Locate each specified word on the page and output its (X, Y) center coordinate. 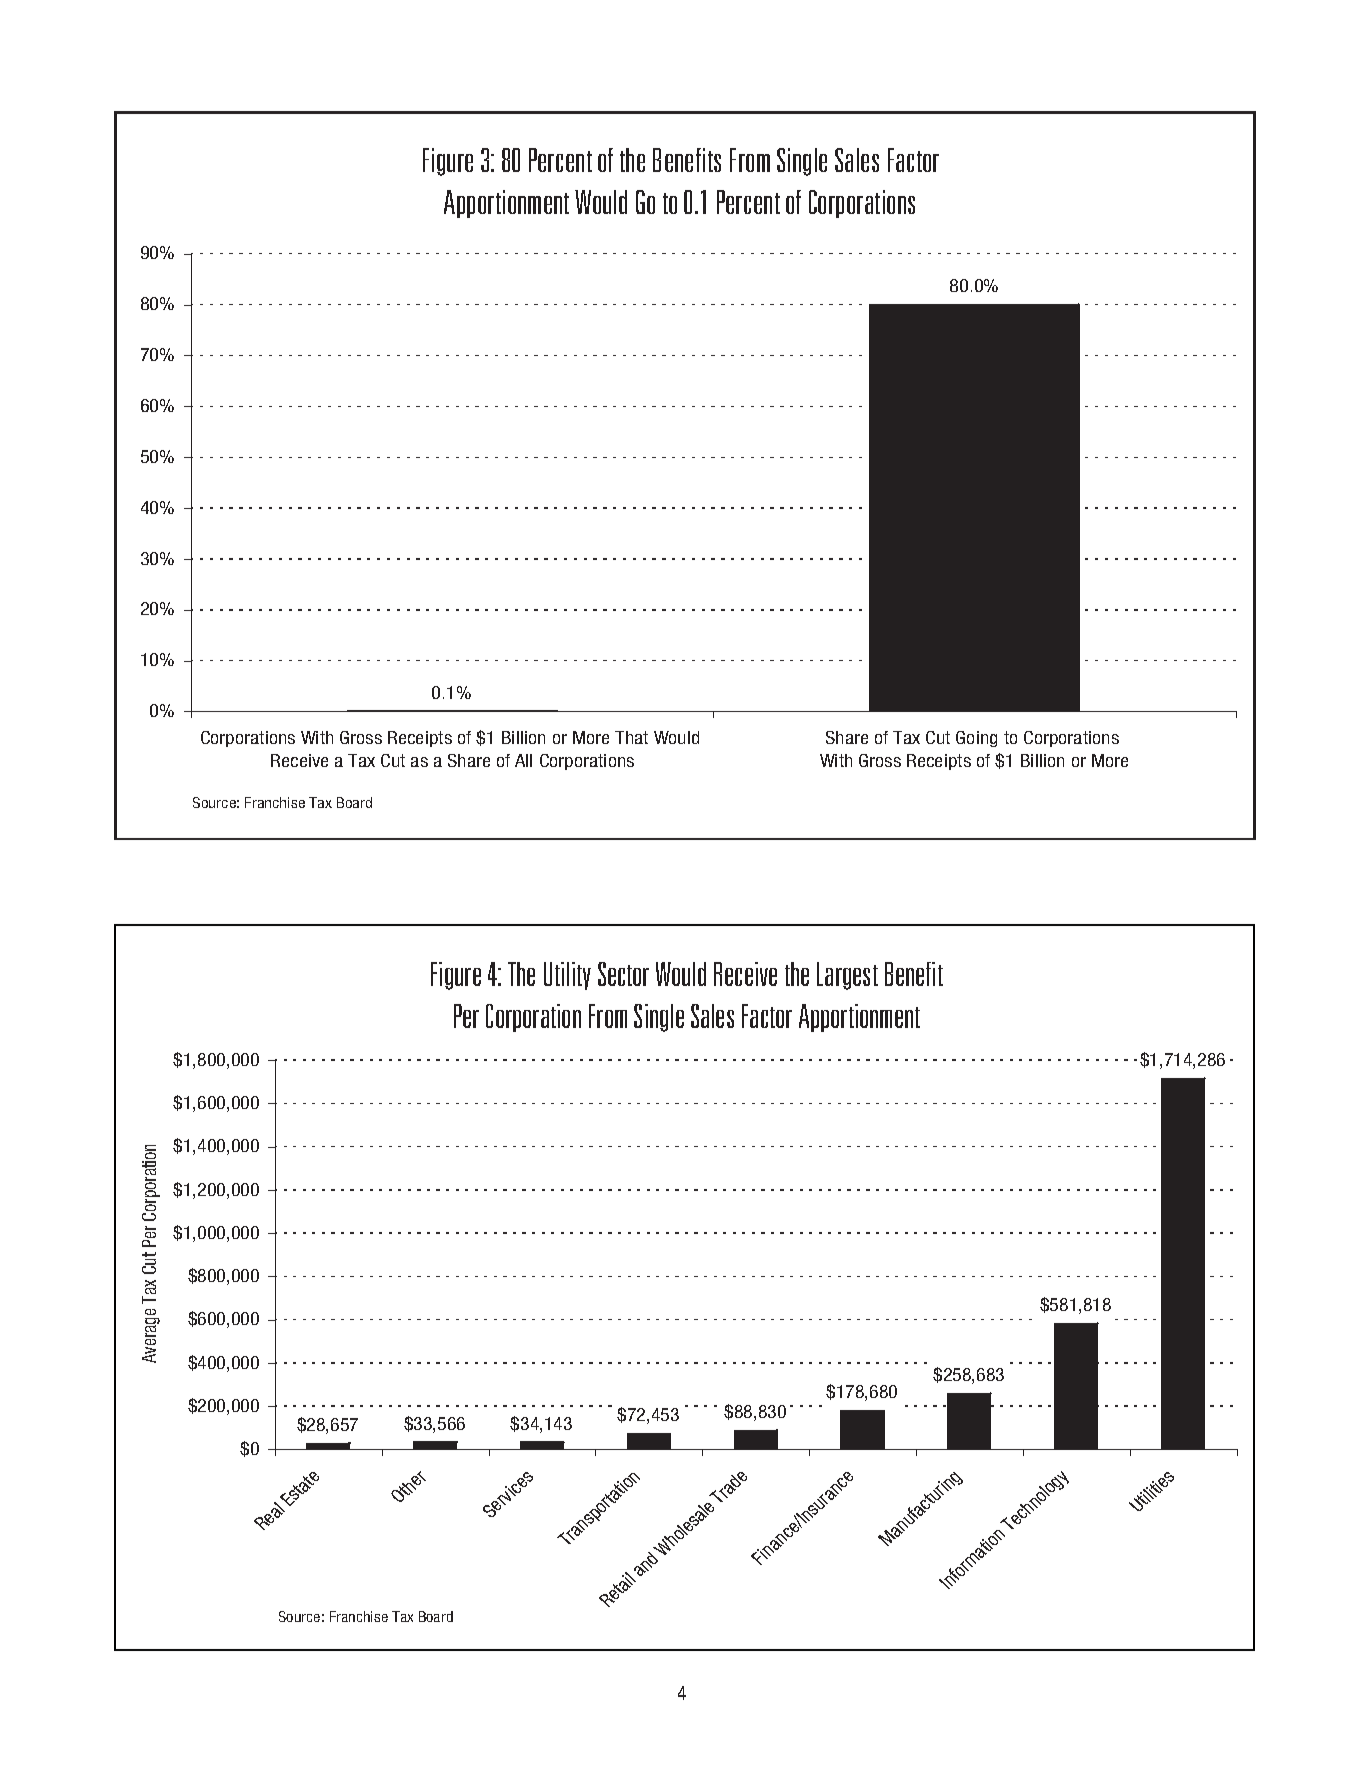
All (523, 760)
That (631, 737)
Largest (847, 976)
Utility (567, 976)
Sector (623, 974)
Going (976, 739)
